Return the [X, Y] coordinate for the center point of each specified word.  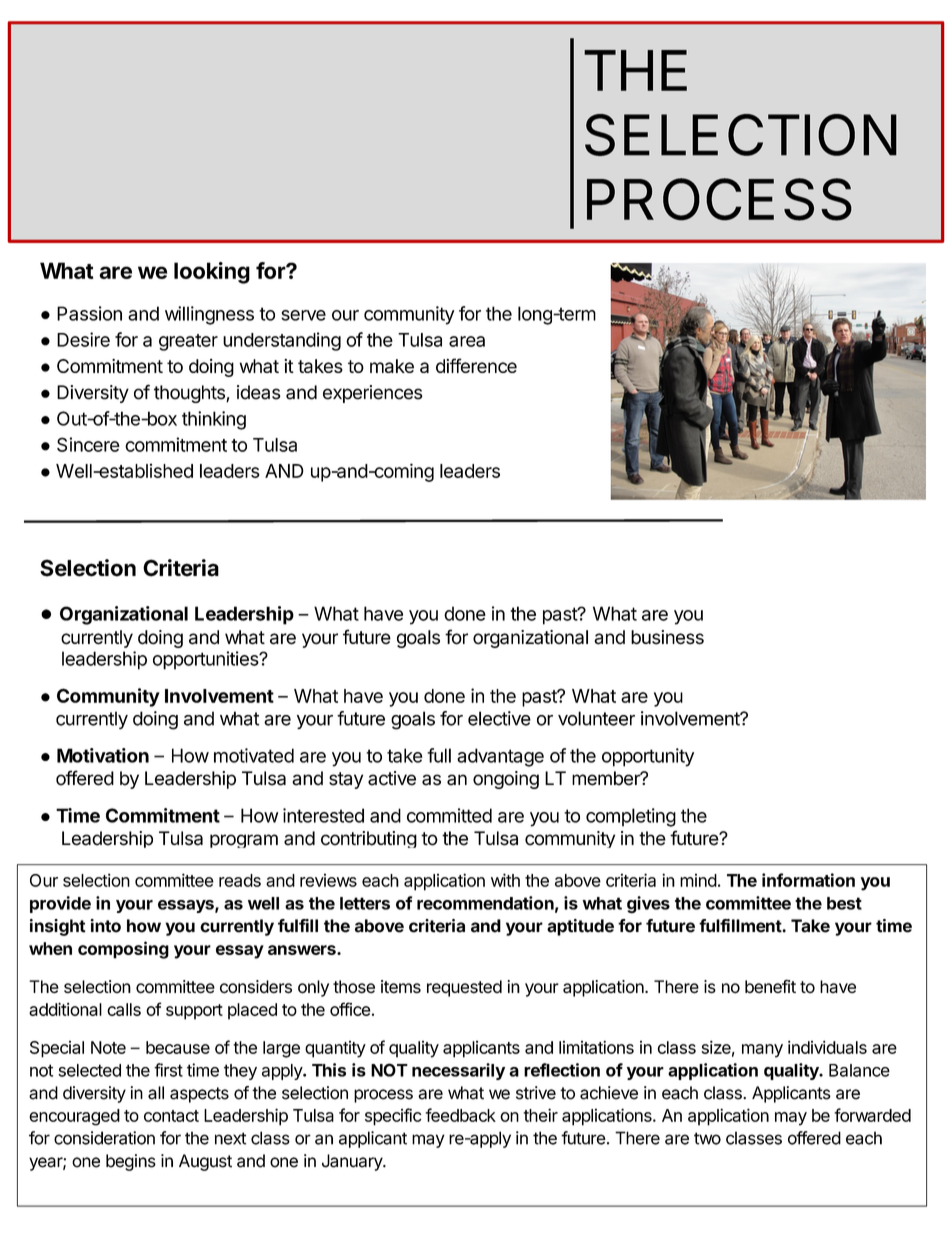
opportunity [648, 757]
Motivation [103, 755]
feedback [460, 1115]
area [467, 341]
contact [171, 1116]
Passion [89, 313]
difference [476, 365]
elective [499, 718]
